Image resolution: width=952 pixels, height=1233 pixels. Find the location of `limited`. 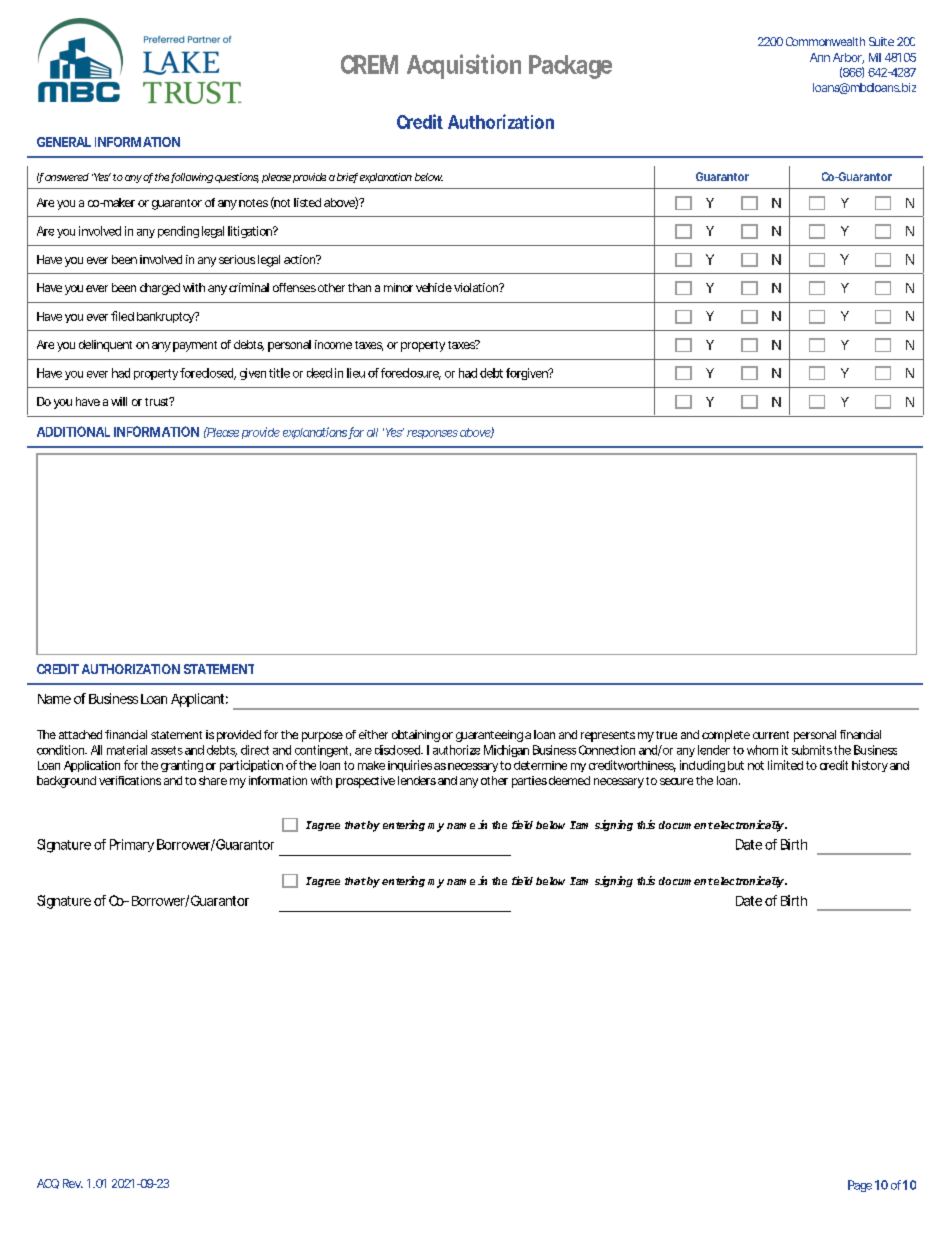

limited is located at coordinates (785, 765).
